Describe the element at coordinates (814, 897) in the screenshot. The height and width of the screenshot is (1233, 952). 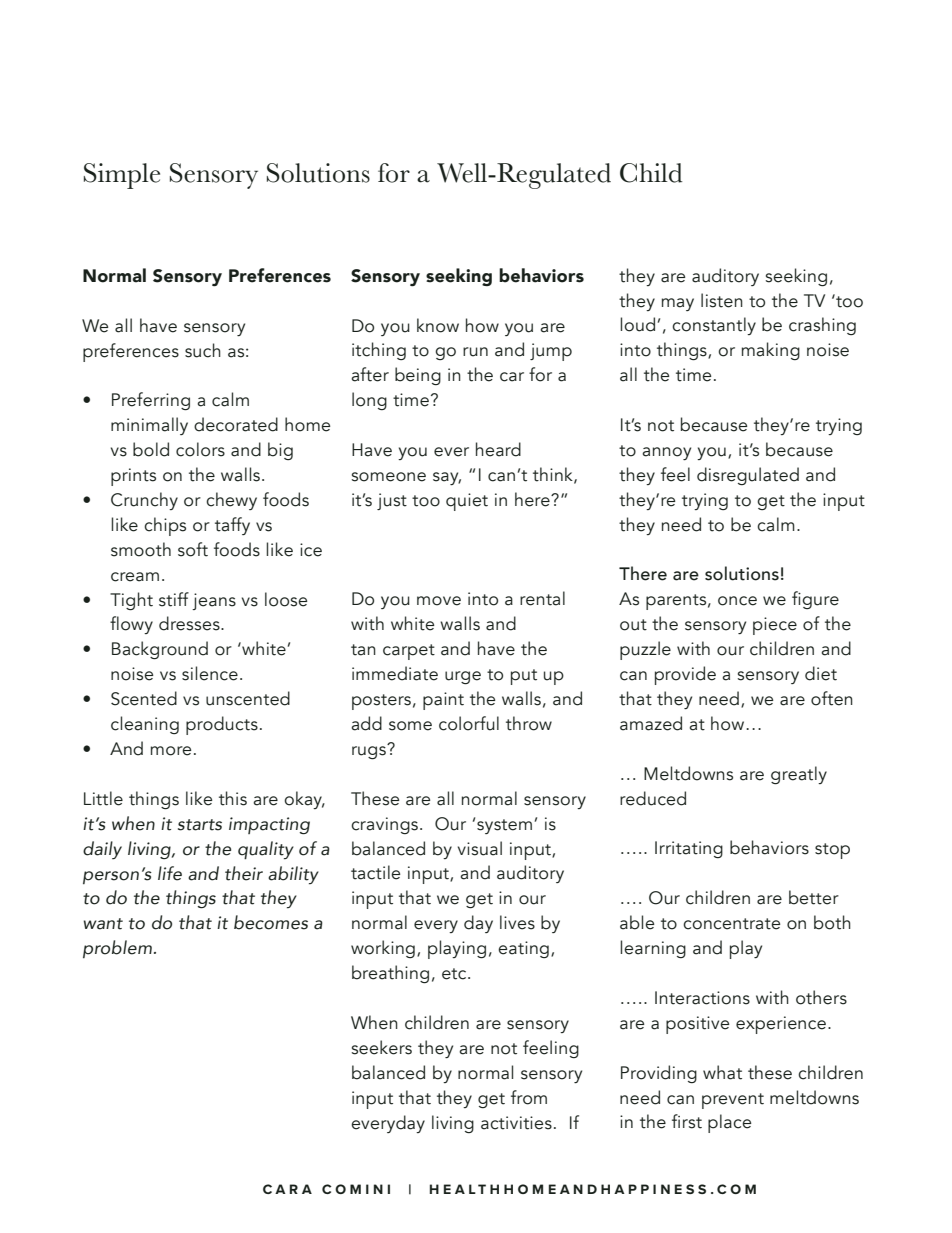
I see `better` at that location.
